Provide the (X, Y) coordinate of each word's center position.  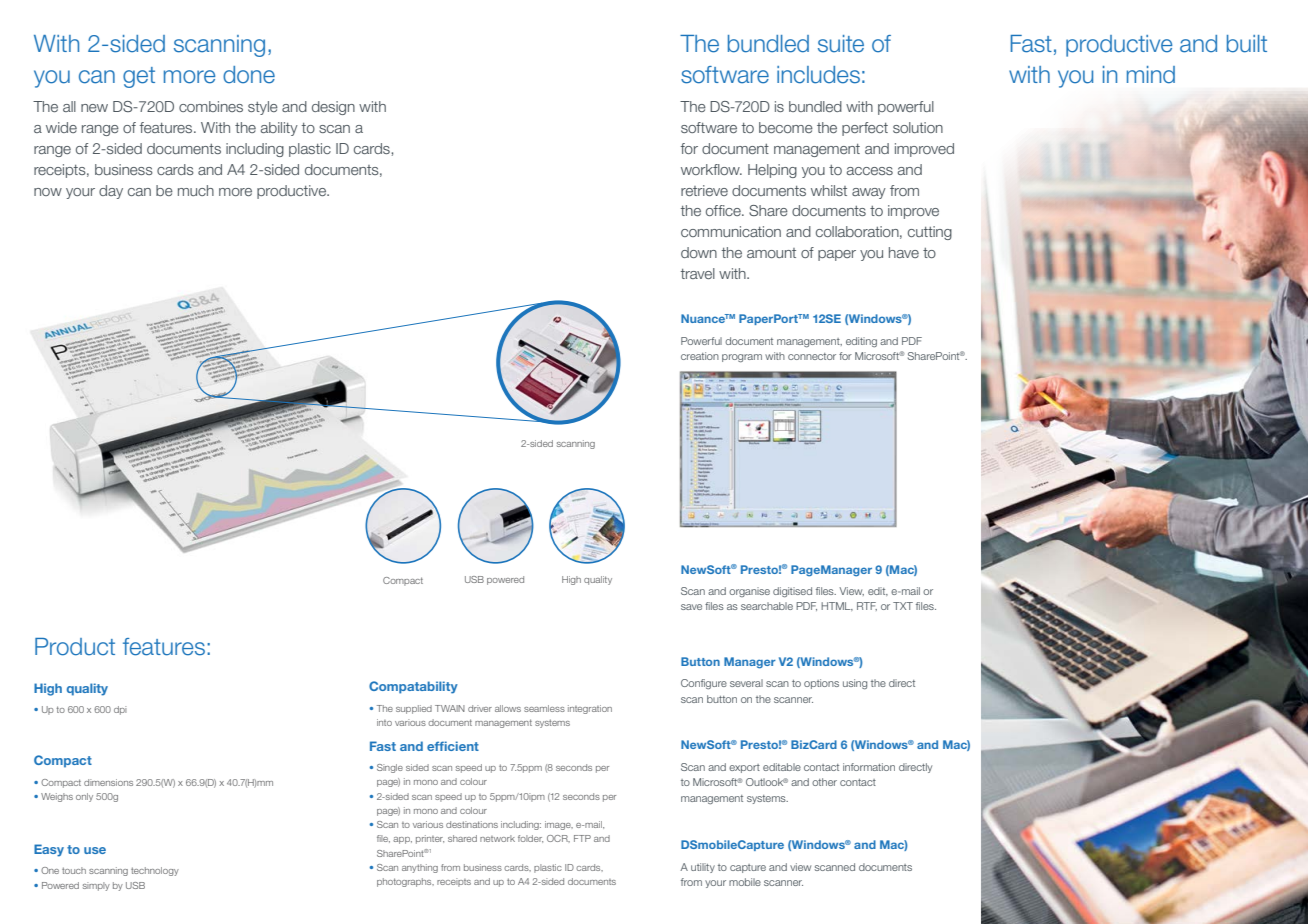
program (742, 358)
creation (700, 356)
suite (841, 44)
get (139, 77)
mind (1151, 75)
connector (812, 356)
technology (155, 871)
